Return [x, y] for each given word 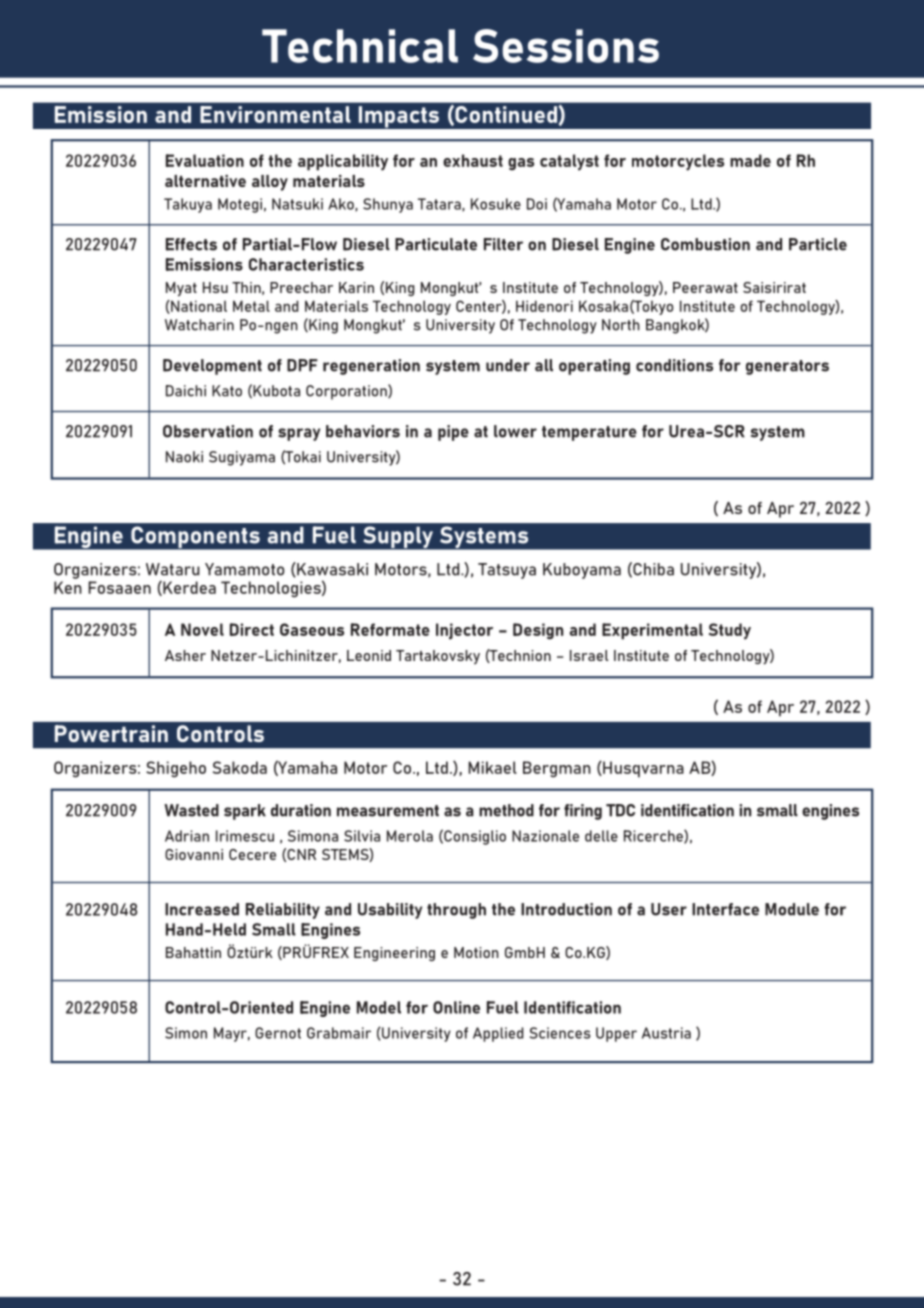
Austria [666, 1033]
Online [456, 1007]
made [750, 160]
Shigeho [176, 769]
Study [730, 631]
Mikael [492, 767]
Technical [360, 46]
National [198, 307]
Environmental [275, 114]
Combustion [705, 244]
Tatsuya [507, 571]
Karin [356, 287]
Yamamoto [244, 569]
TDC [620, 810]
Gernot [278, 1033]
